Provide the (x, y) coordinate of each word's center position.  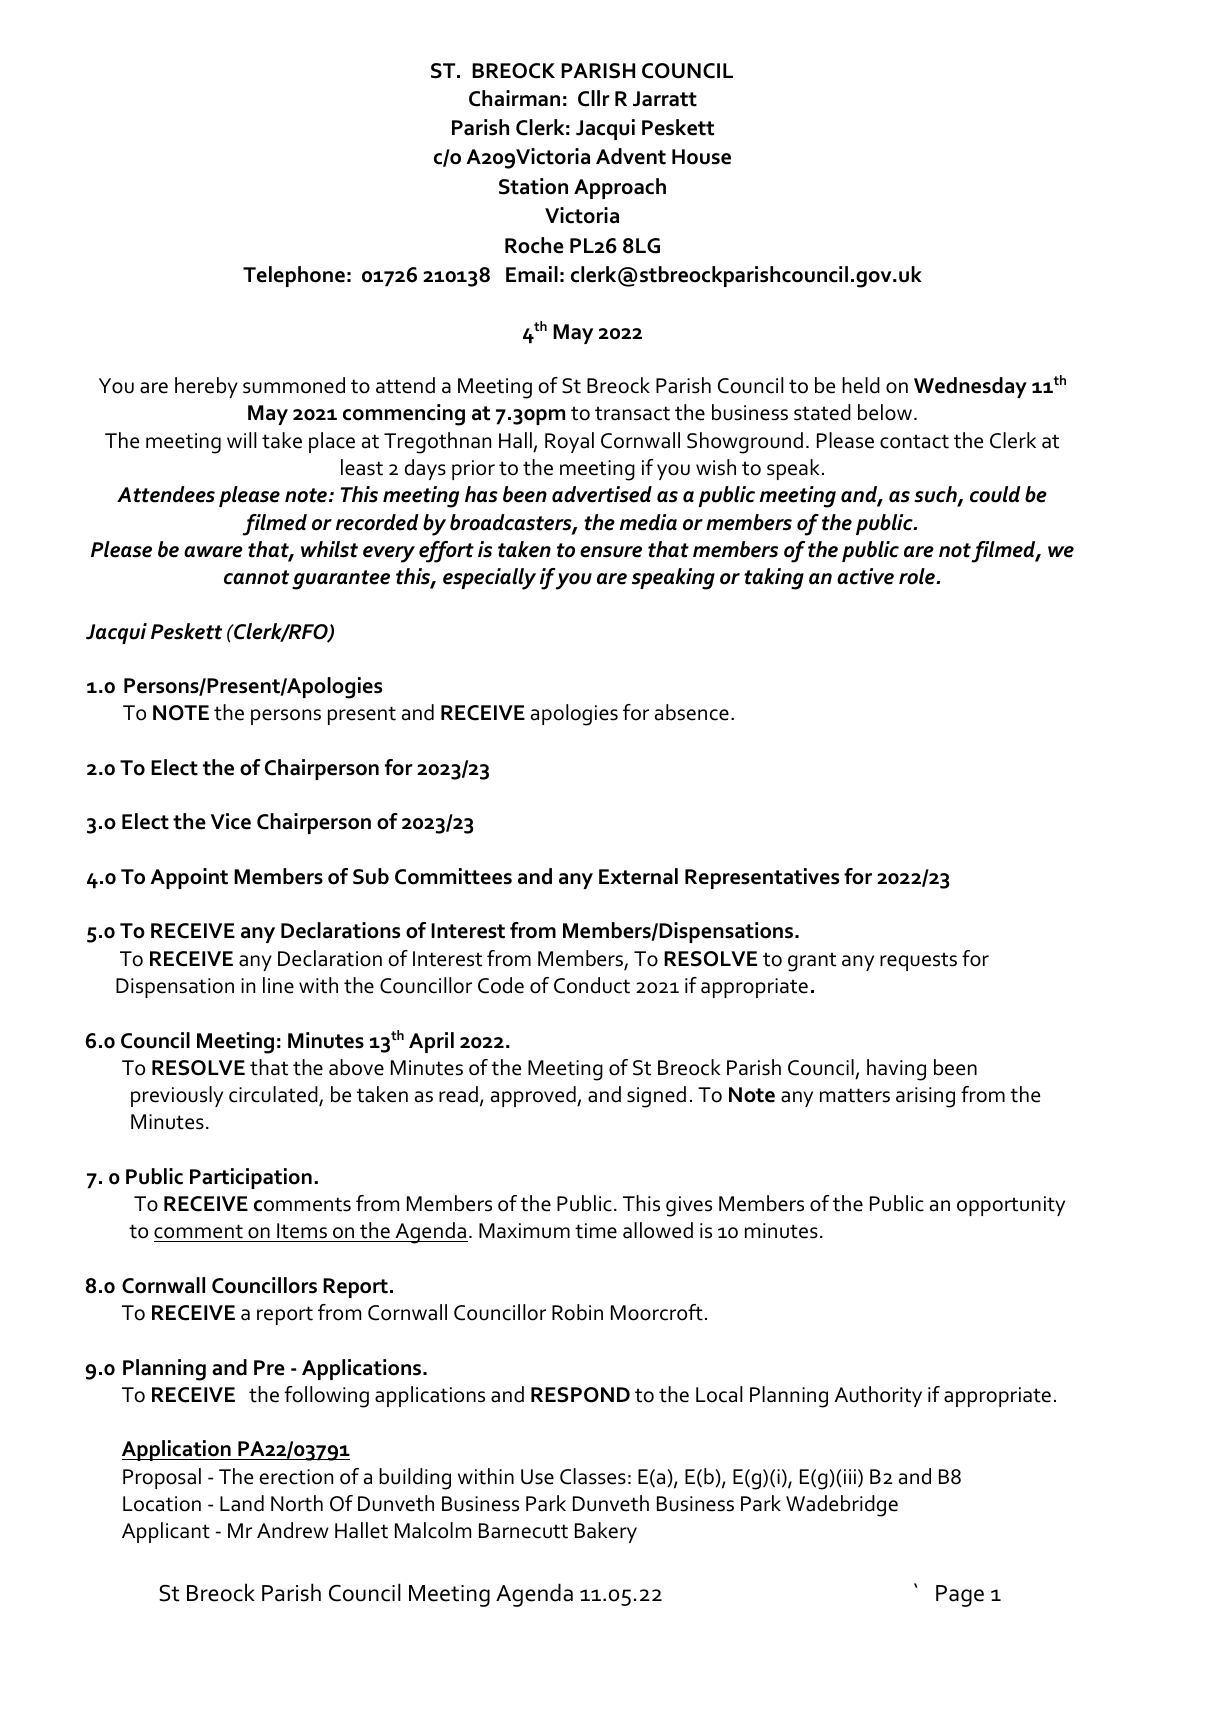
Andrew (293, 1530)
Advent (631, 156)
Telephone (294, 276)
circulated (274, 1095)
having (896, 1070)
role (918, 576)
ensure (611, 552)
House (701, 157)
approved (534, 1096)
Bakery (606, 1532)
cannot (256, 577)
